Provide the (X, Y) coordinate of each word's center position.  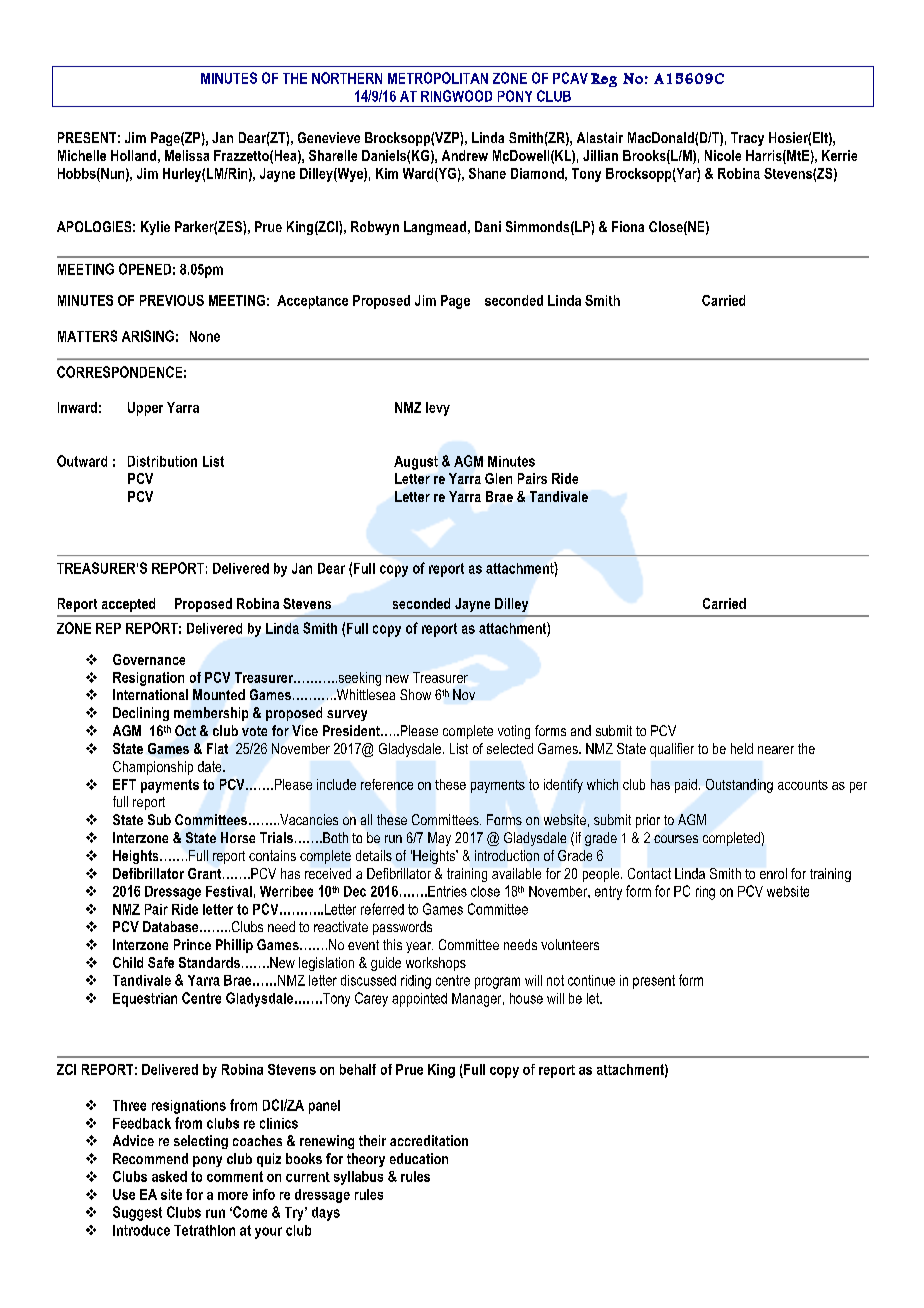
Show (415, 694)
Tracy (747, 139)
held (742, 748)
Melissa (187, 155)
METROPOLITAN (438, 78)
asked (169, 1176)
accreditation (429, 1140)
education (419, 1158)
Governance (149, 659)
